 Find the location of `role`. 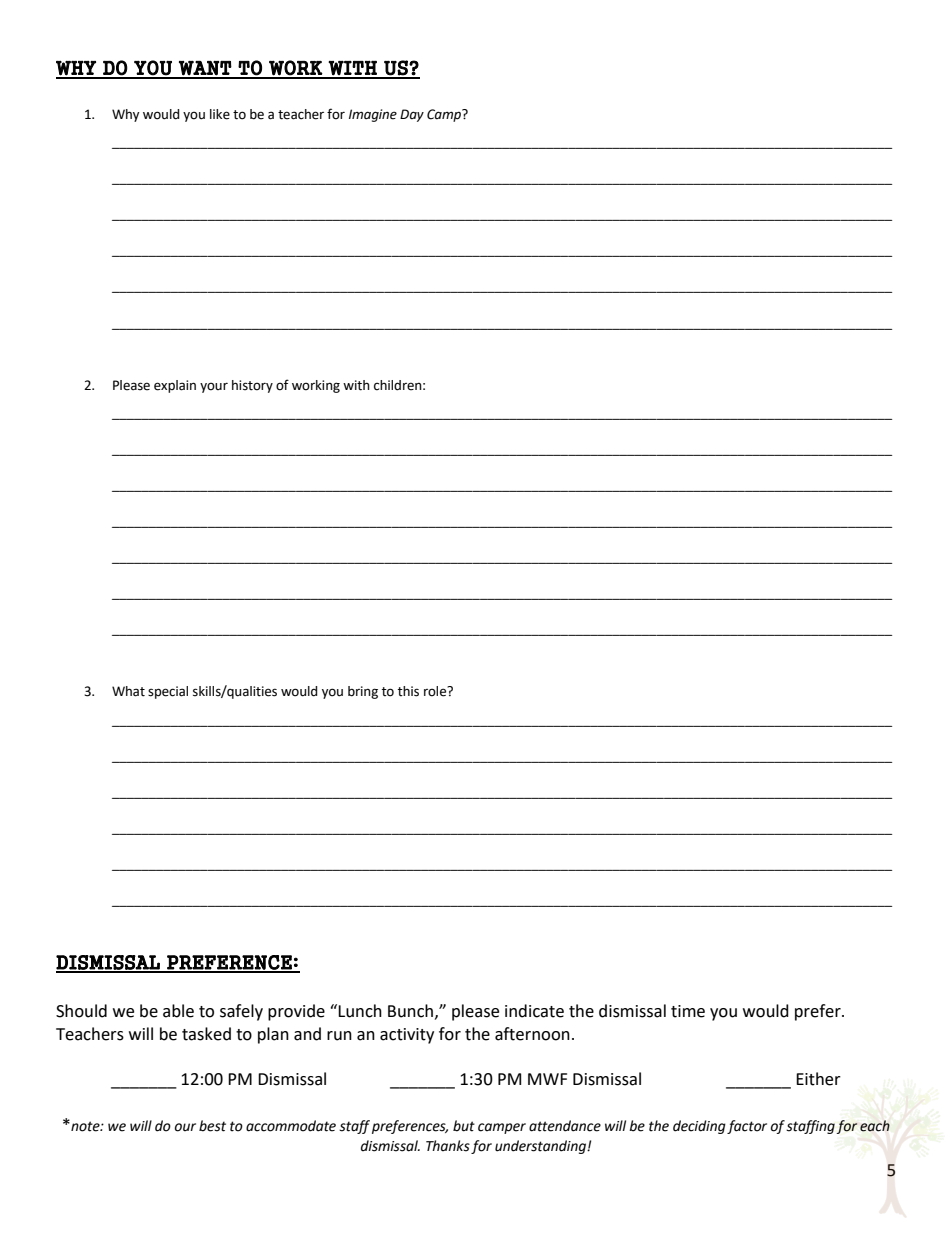

role is located at coordinates (436, 691).
